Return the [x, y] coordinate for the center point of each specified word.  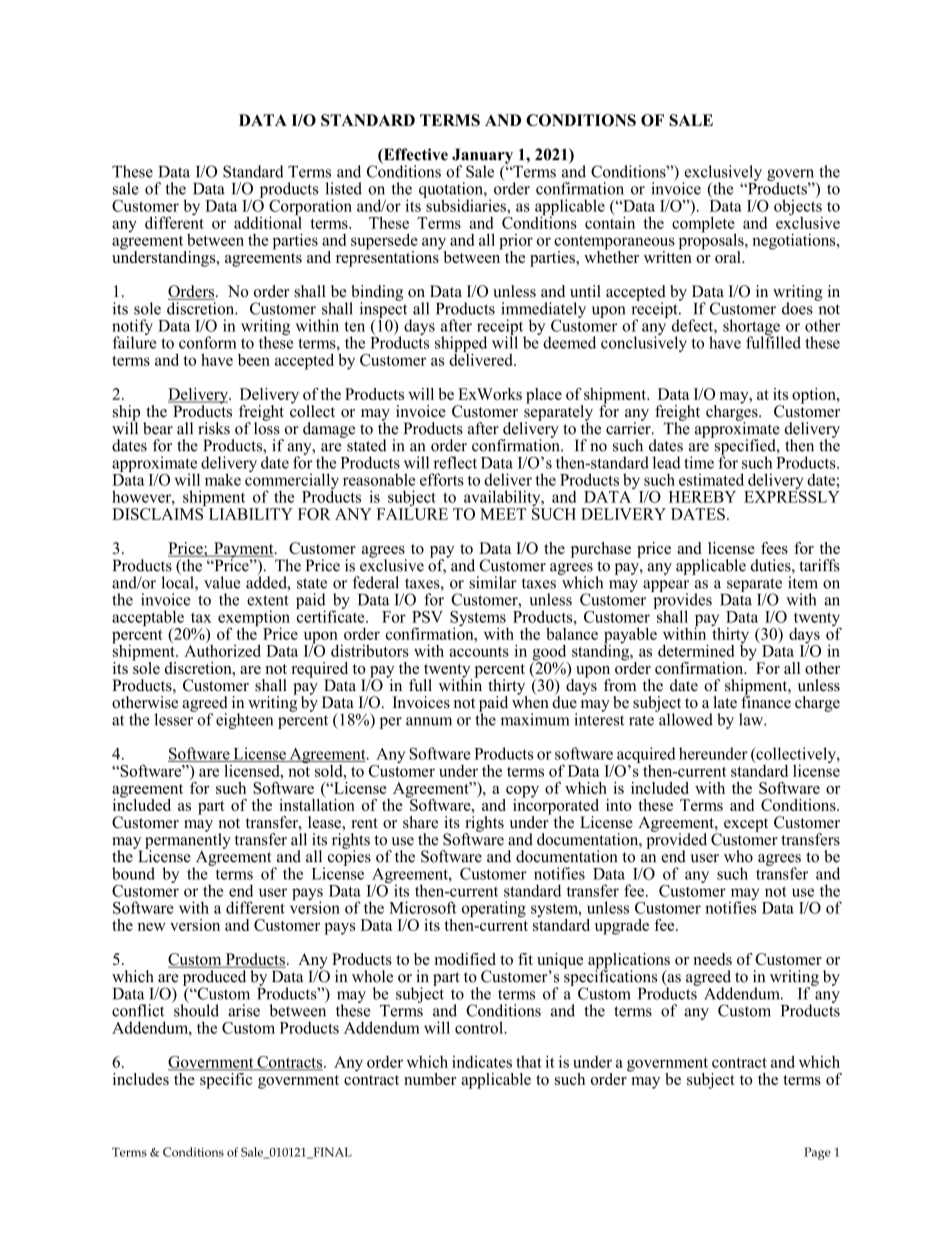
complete [704, 224]
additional [268, 221]
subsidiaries [466, 204]
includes [142, 1077]
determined [696, 650]
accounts [479, 652]
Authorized [222, 649]
